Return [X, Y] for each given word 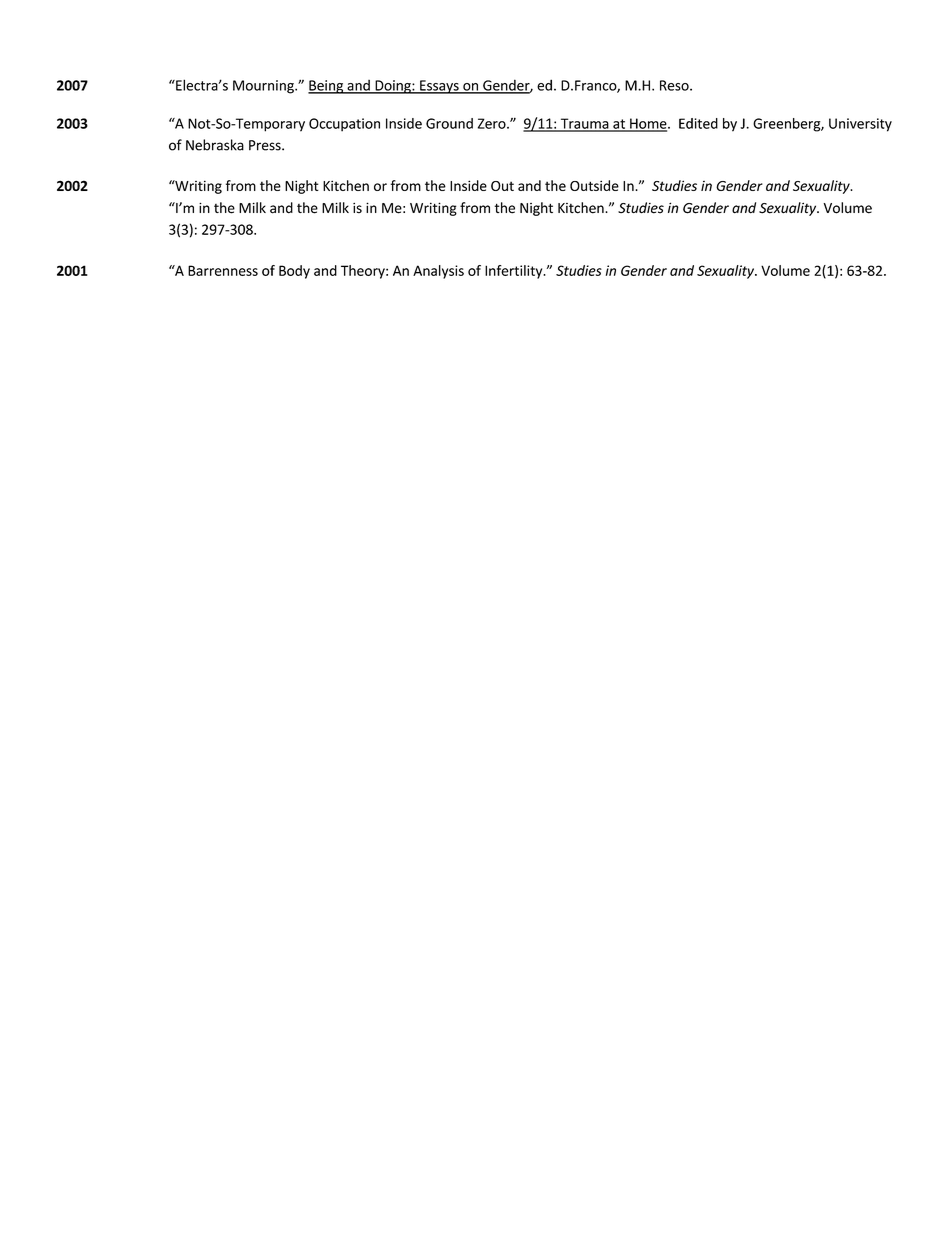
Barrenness [223, 270]
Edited [698, 123]
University [860, 125]
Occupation [344, 125]
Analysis [438, 272]
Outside [594, 185]
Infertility [515, 272]
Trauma [584, 124]
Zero [493, 123]
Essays [439, 87]
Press [266, 145]
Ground [449, 123]
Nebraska [215, 145]
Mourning [264, 87]
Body [294, 272]
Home [648, 124]
